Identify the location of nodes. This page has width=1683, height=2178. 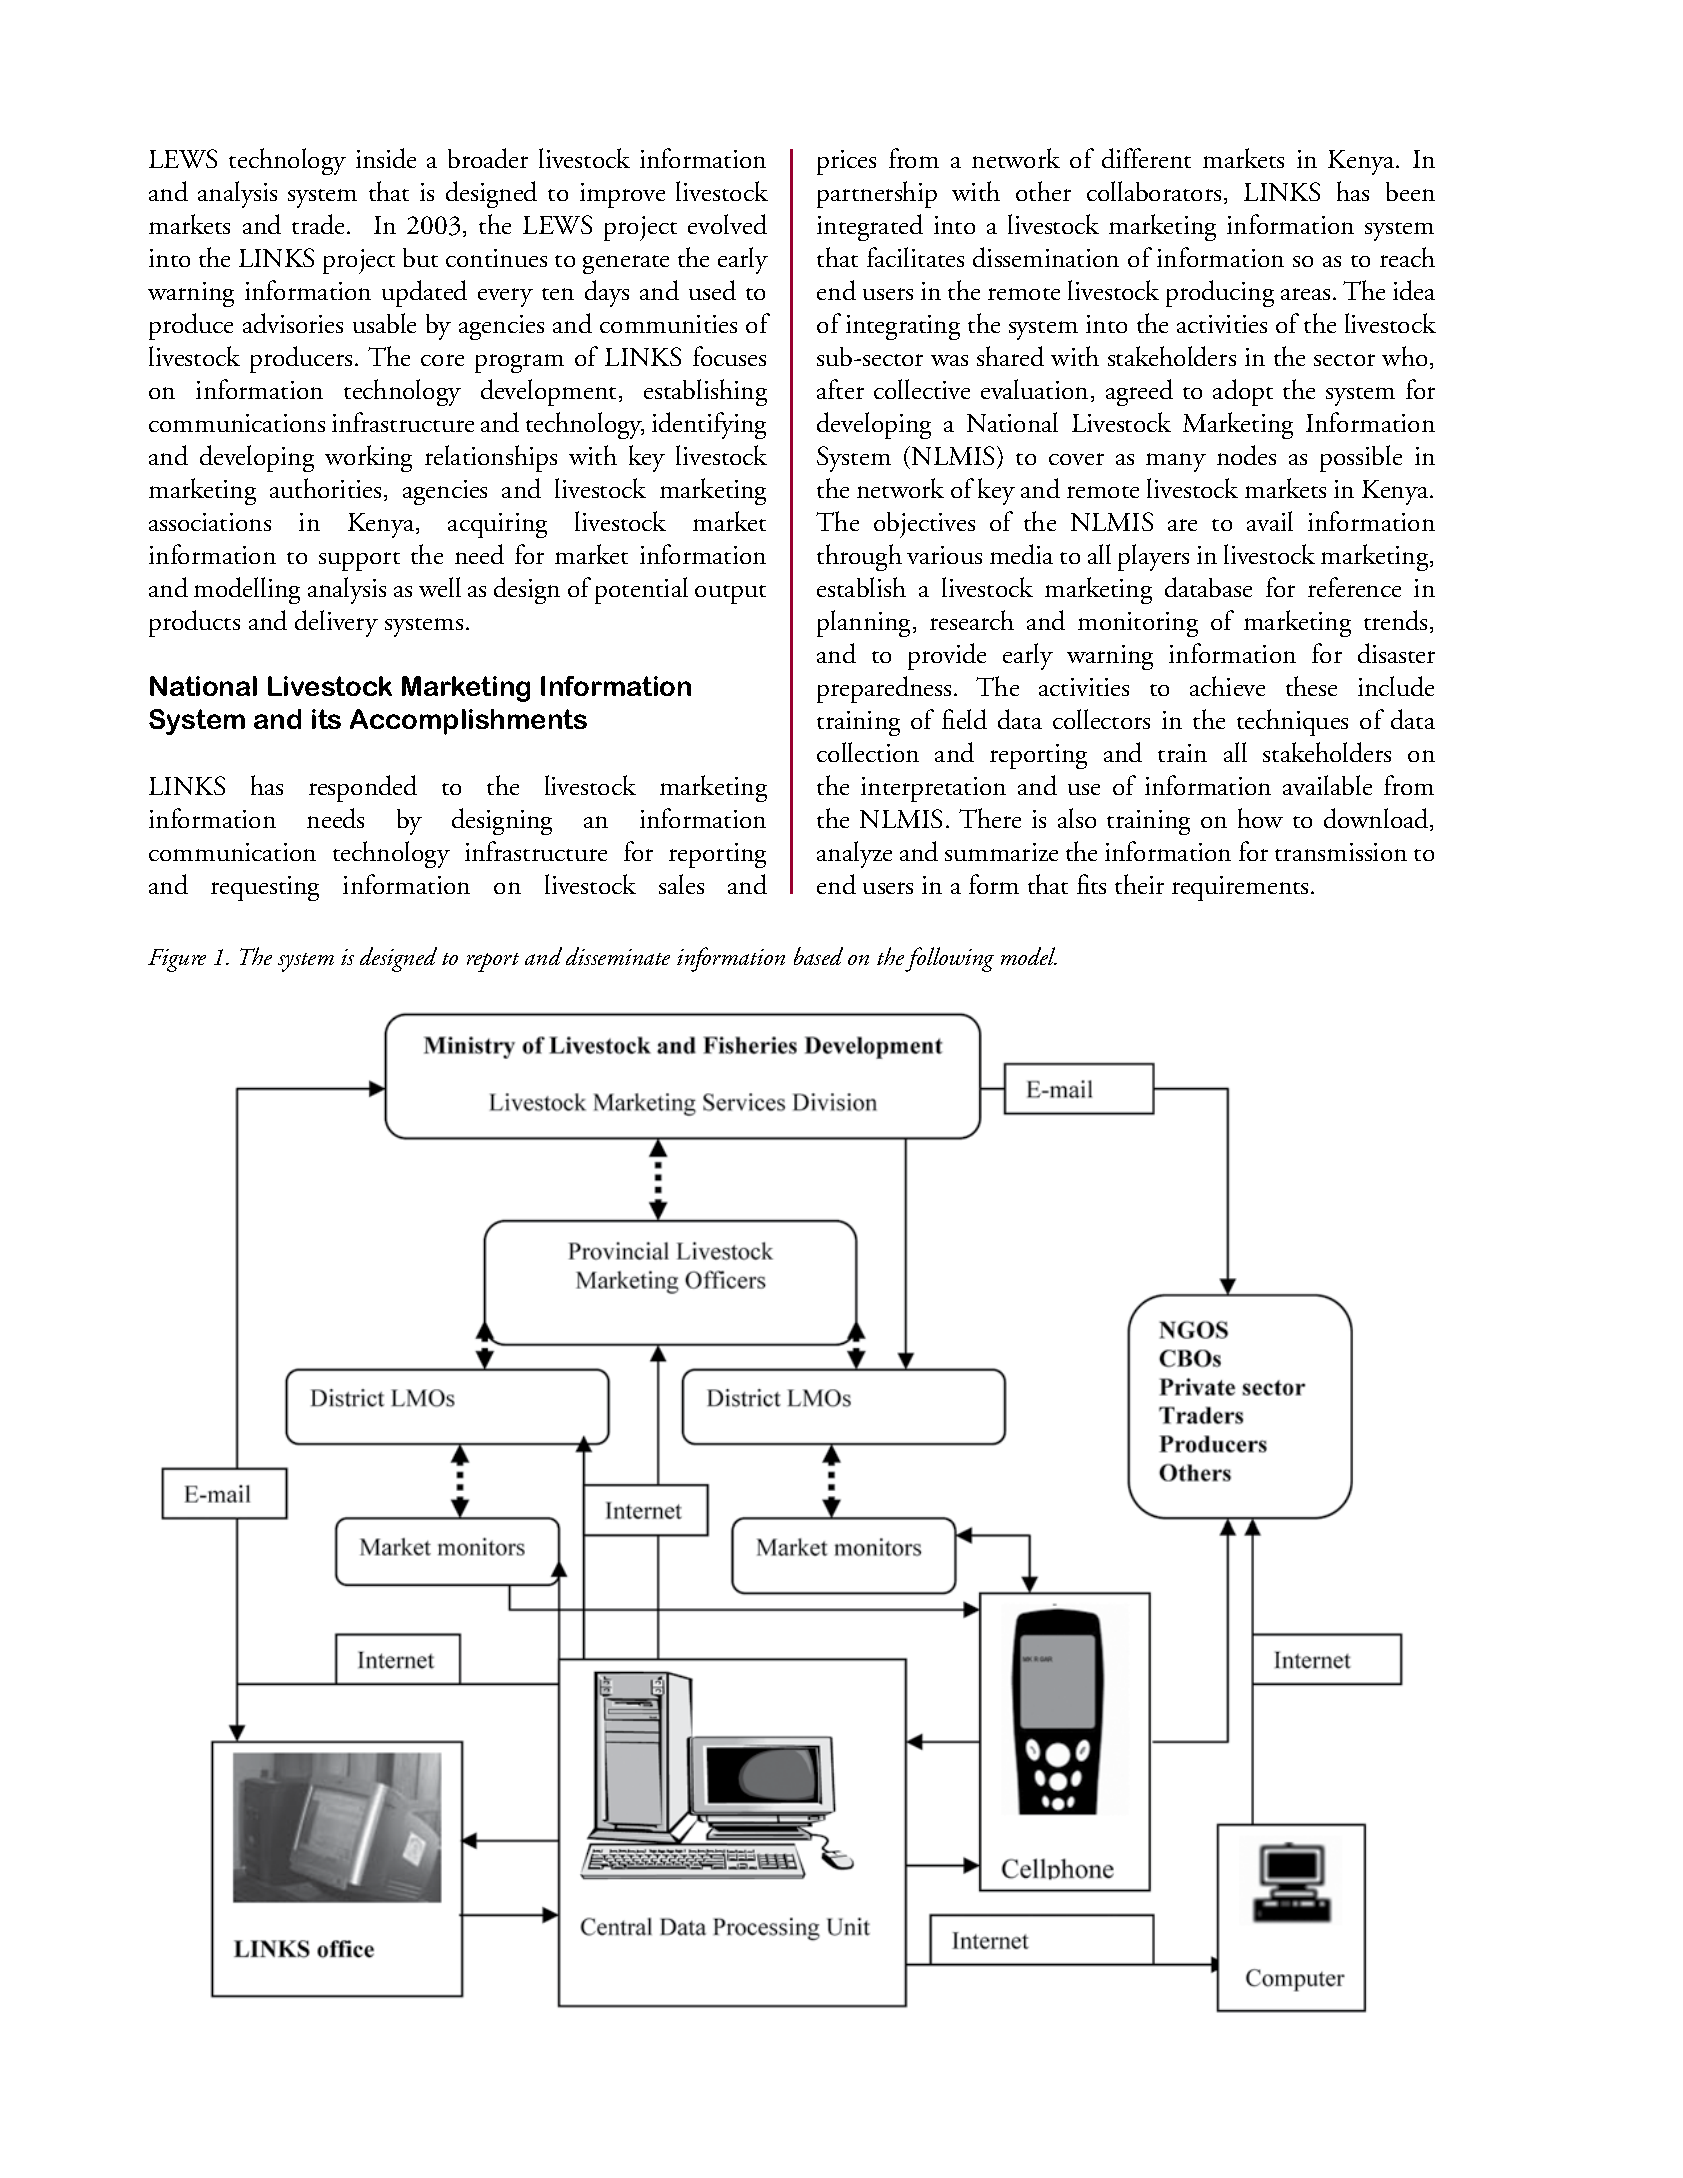
(1246, 455).
